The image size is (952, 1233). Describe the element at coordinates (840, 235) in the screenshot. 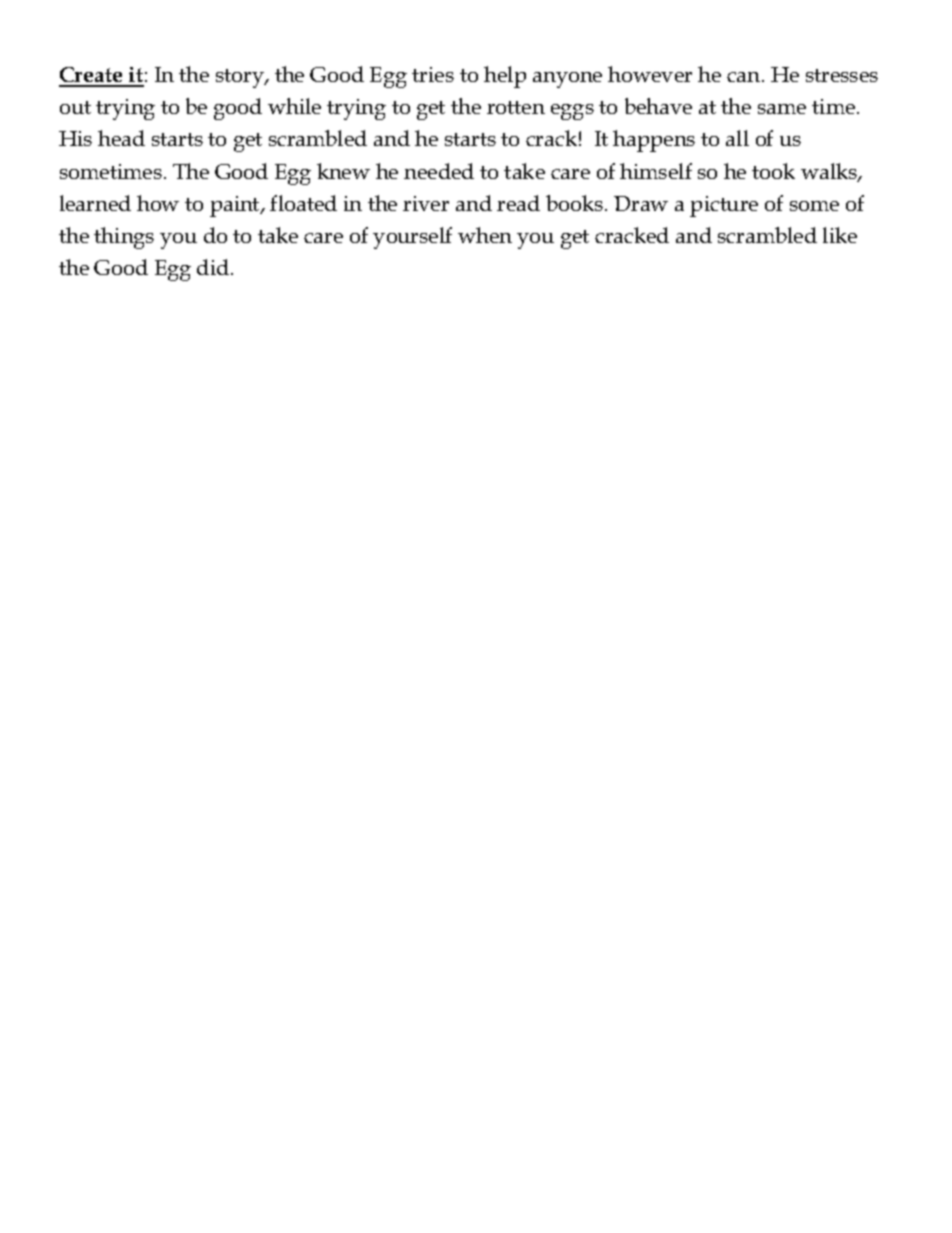

I see `like` at that location.
